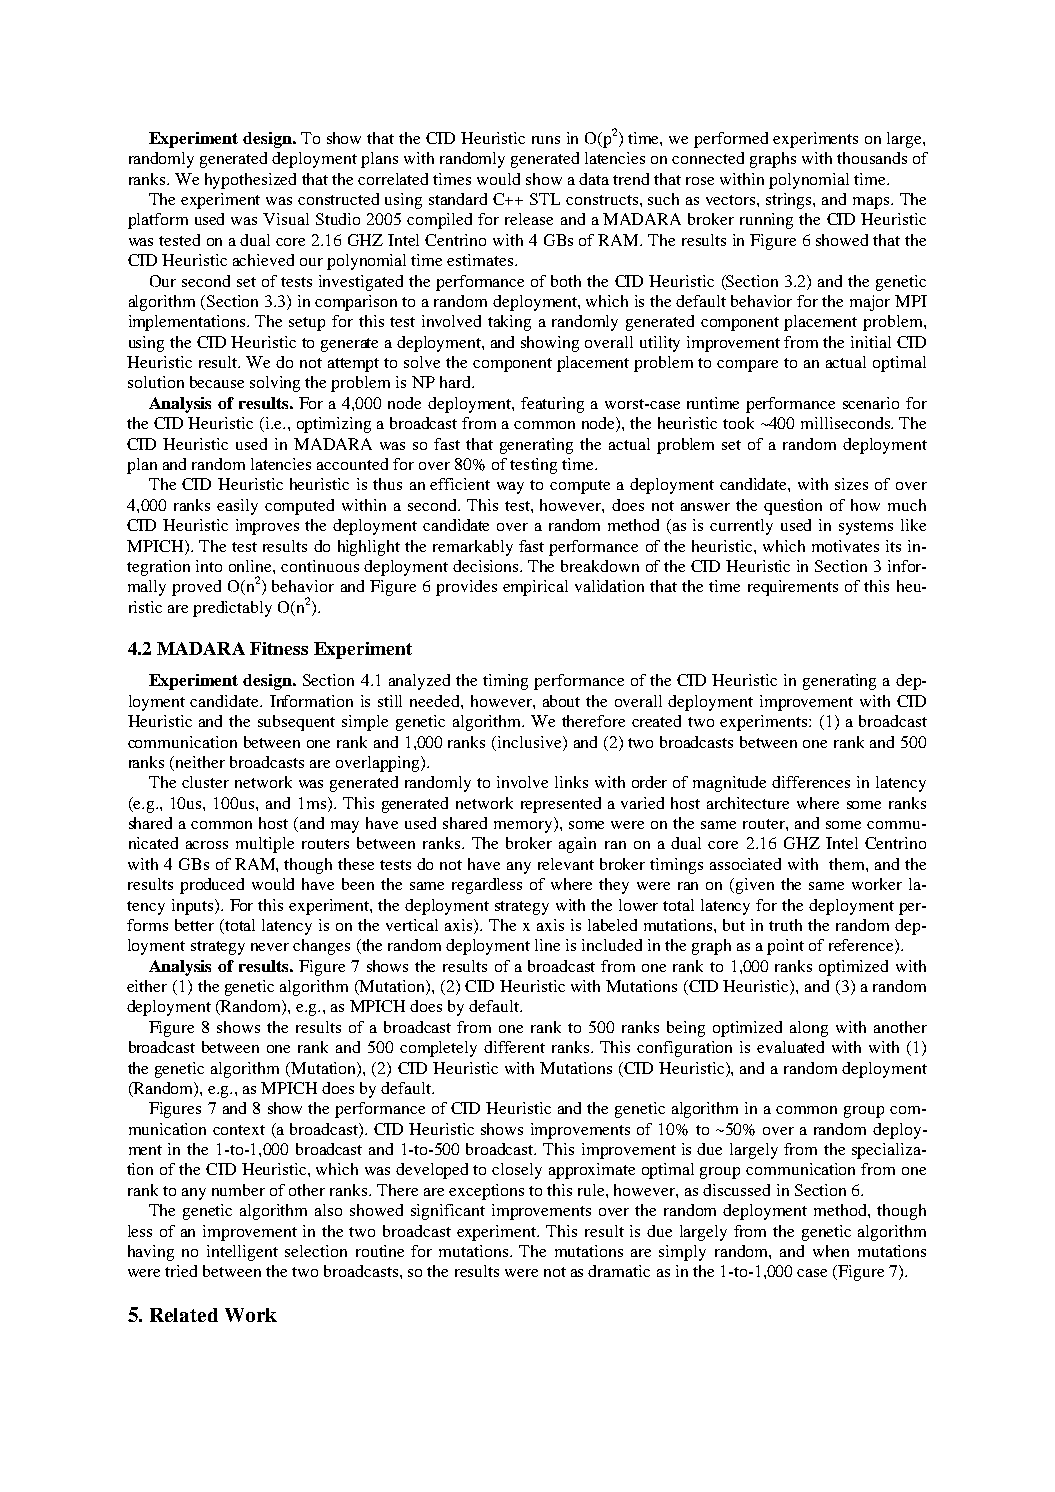 The image size is (1055, 1492). What do you see at coordinates (296, 723) in the screenshot?
I see `subsequent` at bounding box center [296, 723].
